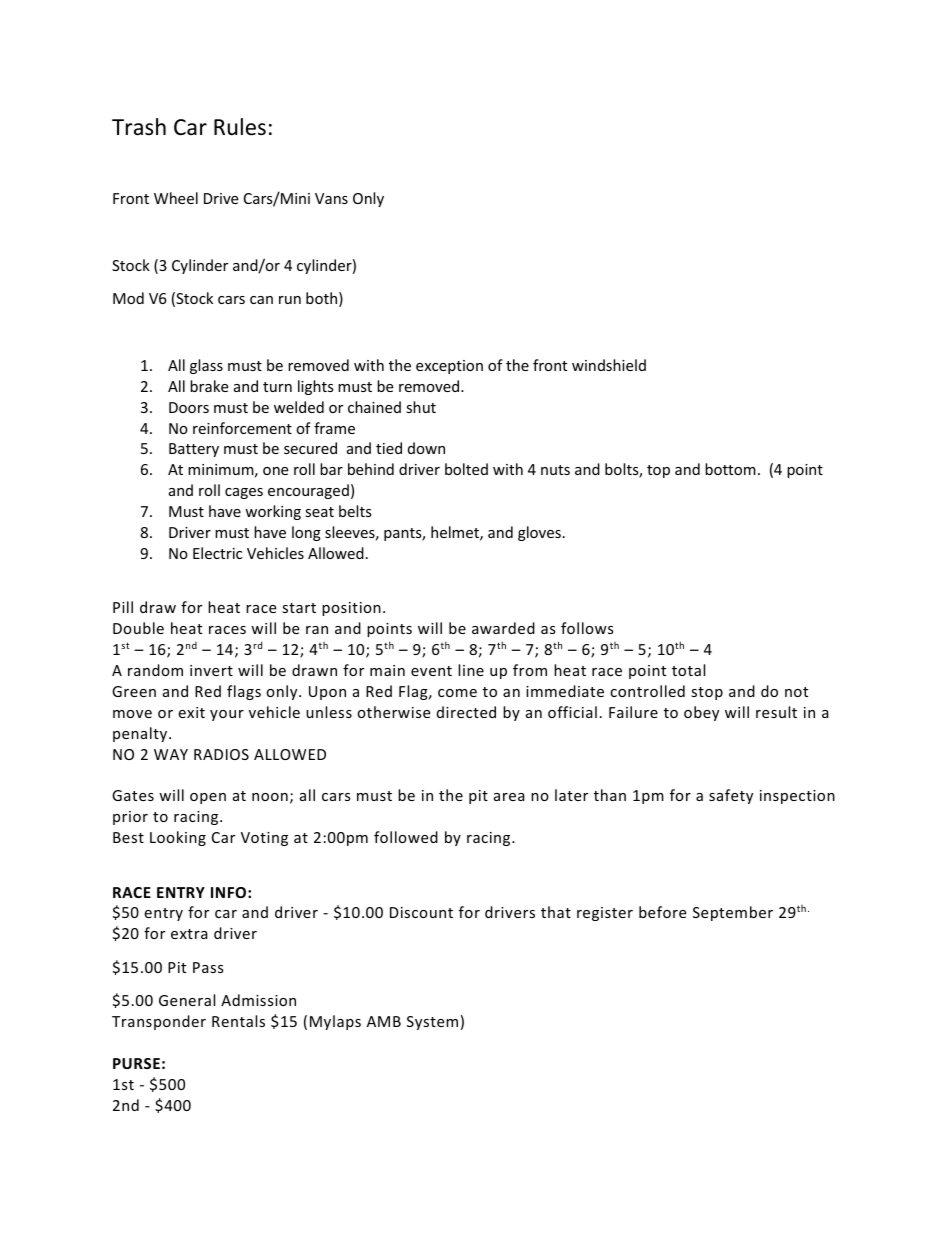  Describe the element at coordinates (331, 198) in the screenshot. I see `Vans` at that location.
